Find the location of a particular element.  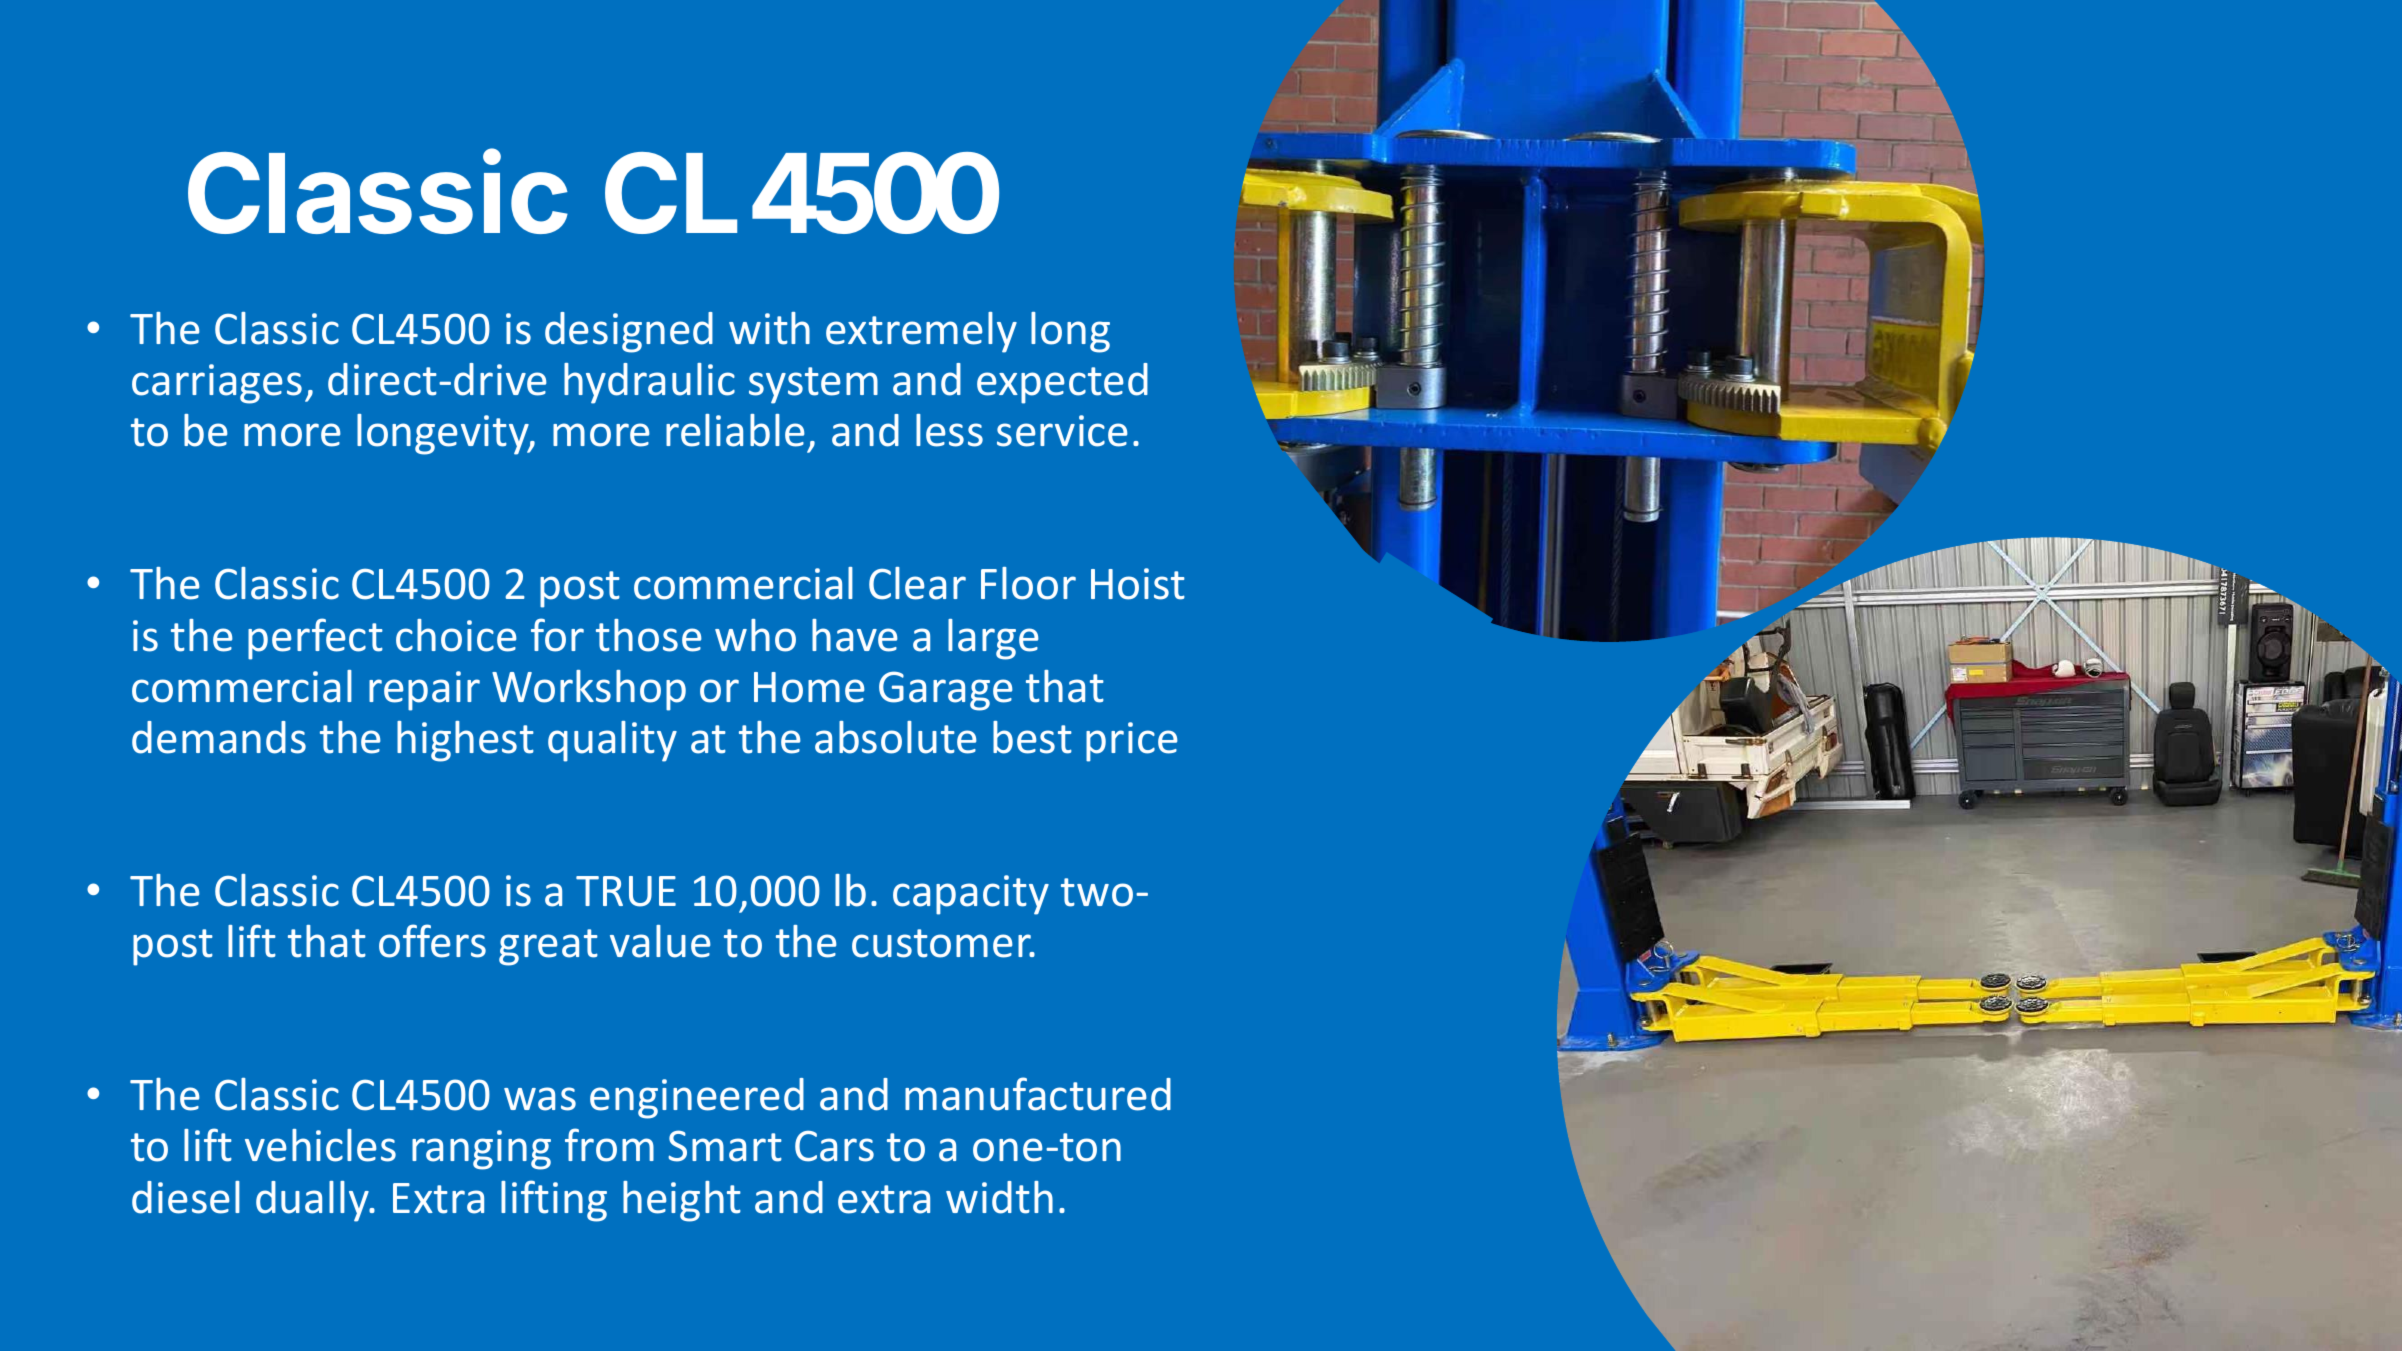

designed is located at coordinates (629, 332).
